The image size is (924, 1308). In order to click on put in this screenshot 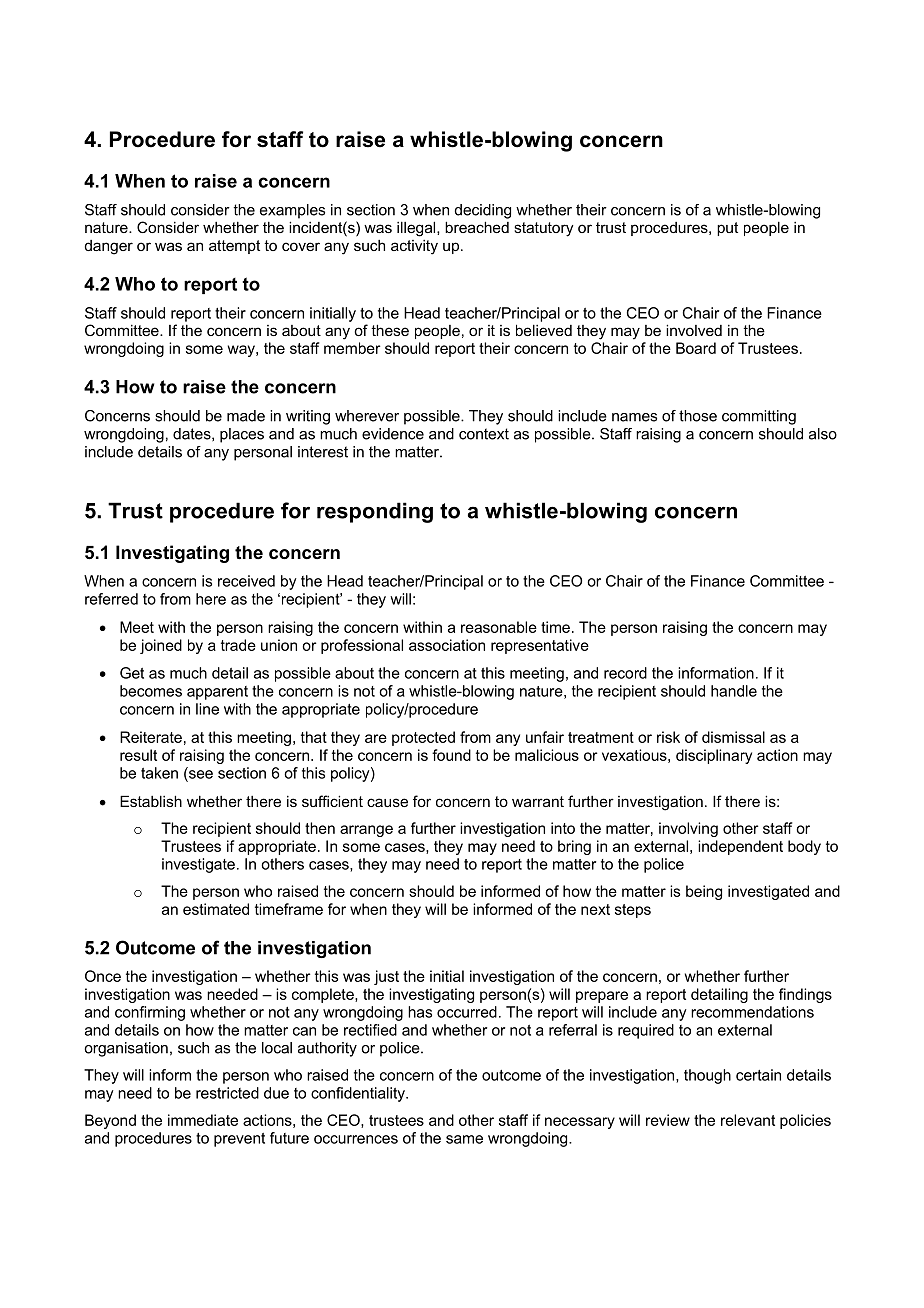, I will do `click(727, 229)`.
